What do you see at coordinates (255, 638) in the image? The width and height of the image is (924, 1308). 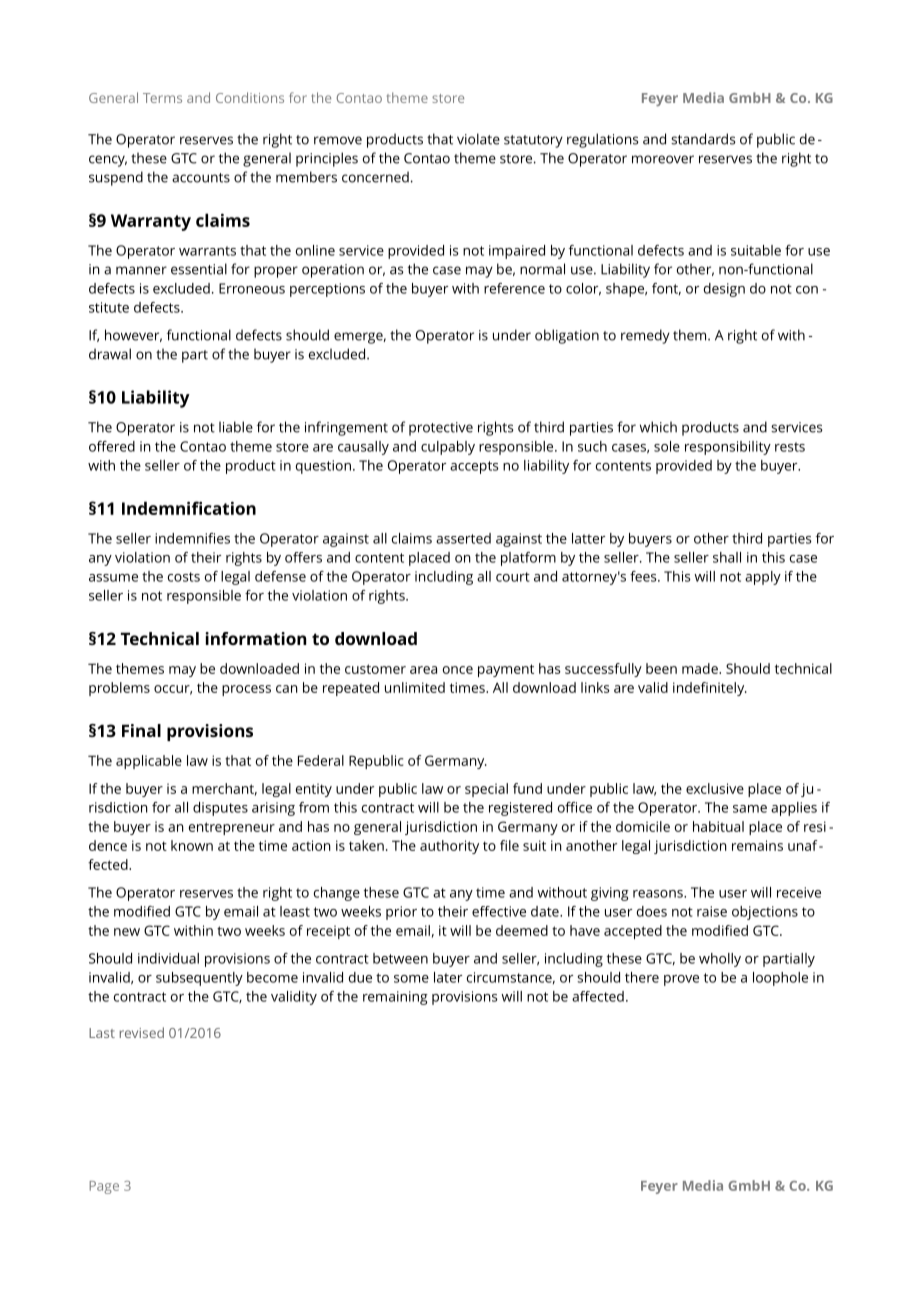 I see `information` at bounding box center [255, 638].
